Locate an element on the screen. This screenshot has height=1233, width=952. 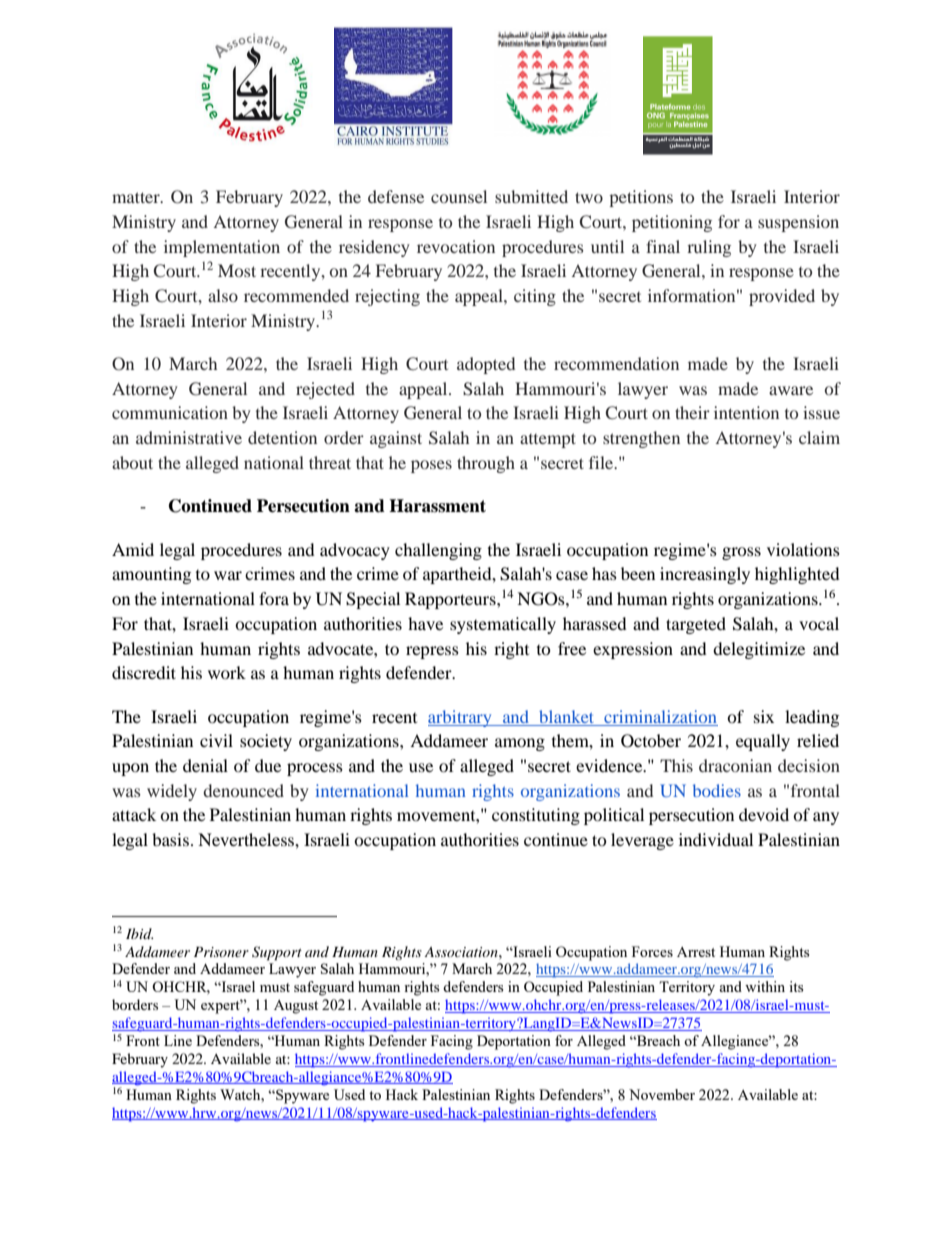
work is located at coordinates (227, 672).
